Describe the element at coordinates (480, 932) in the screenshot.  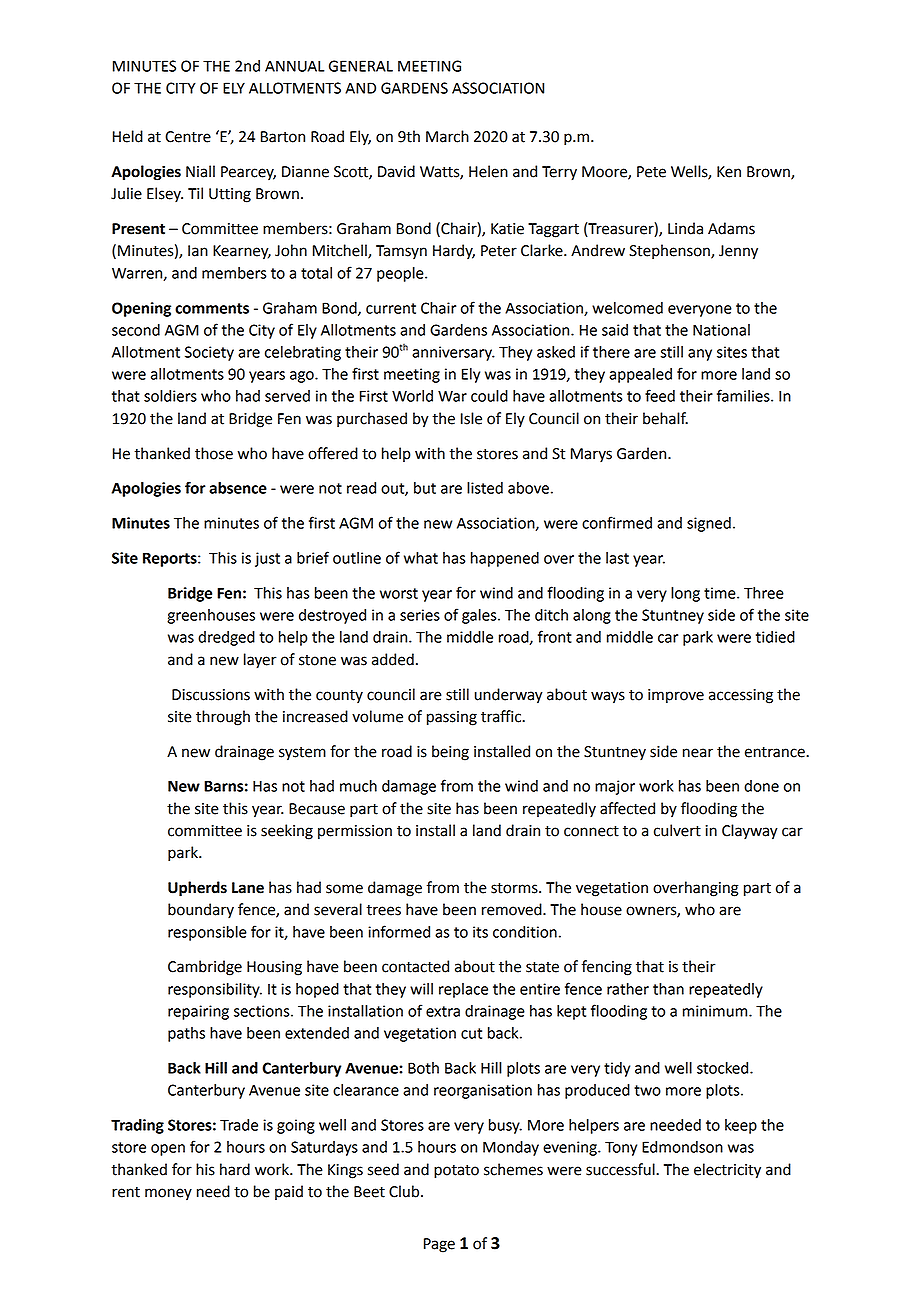
I see `its` at that location.
